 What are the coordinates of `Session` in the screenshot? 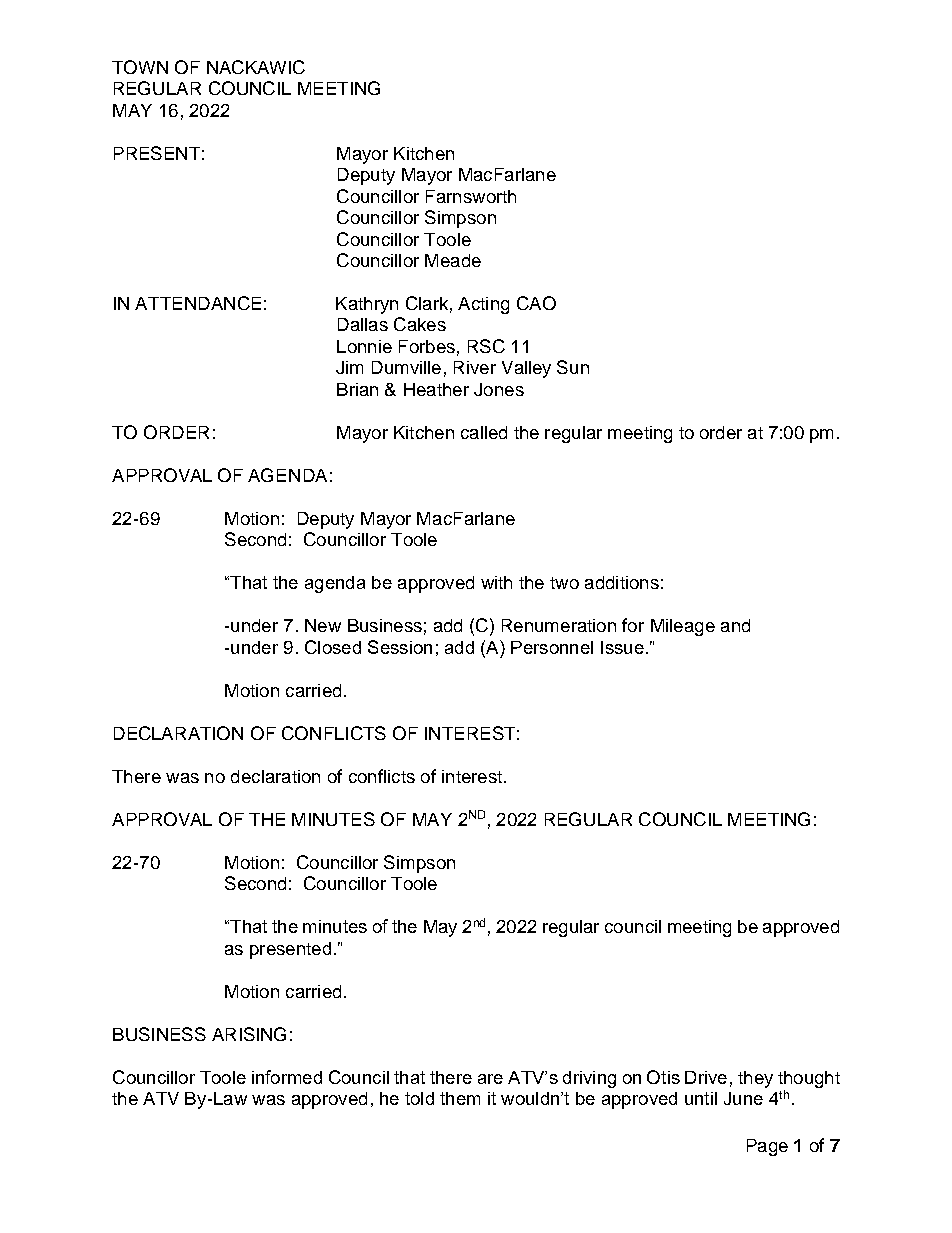 It's located at (400, 647).
